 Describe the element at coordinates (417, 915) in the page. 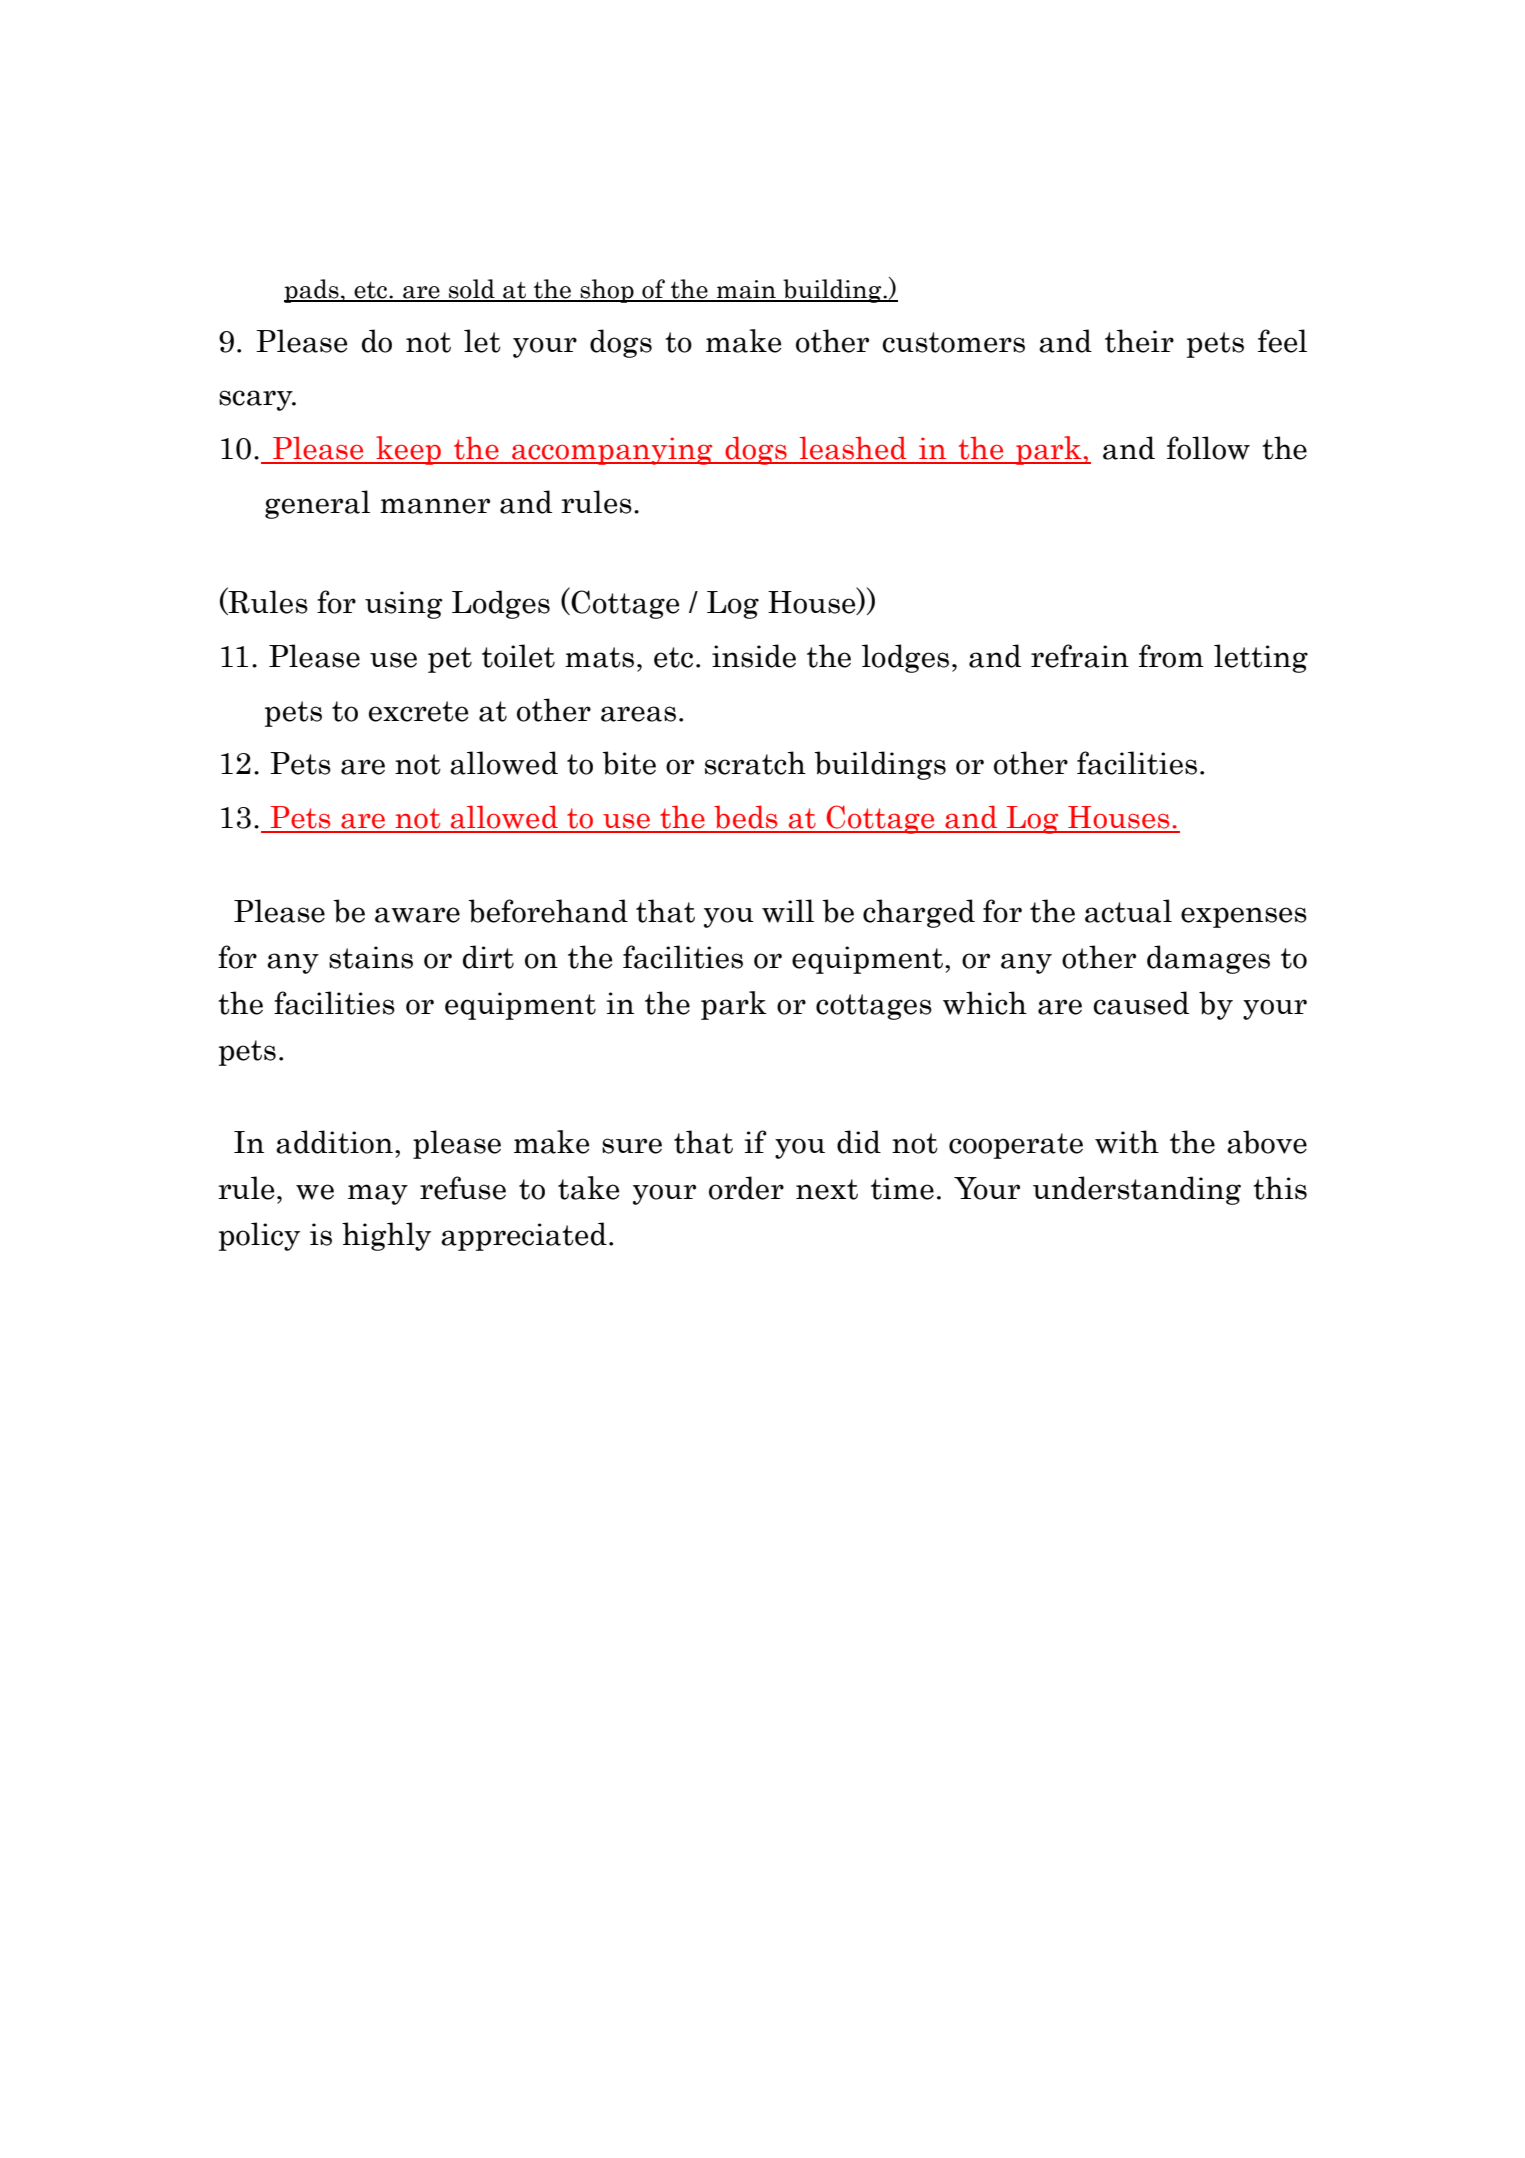

I see `aware` at that location.
